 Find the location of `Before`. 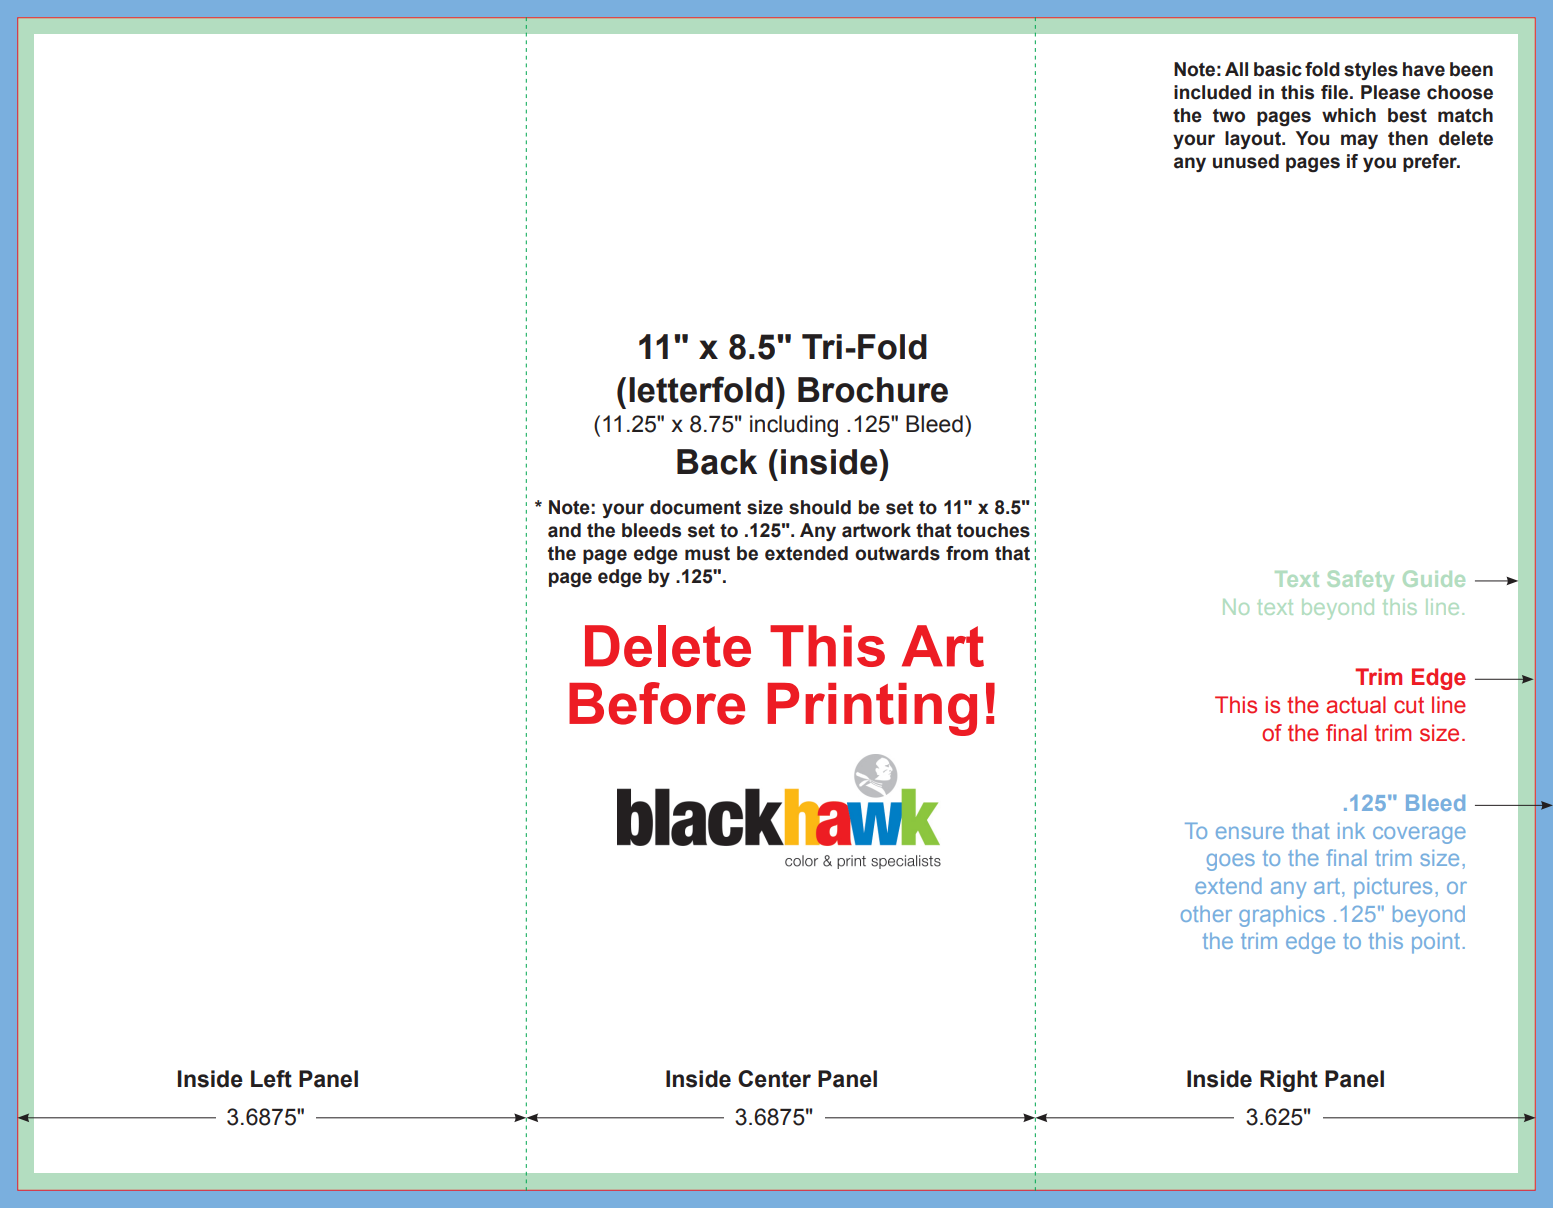

Before is located at coordinates (657, 703).
